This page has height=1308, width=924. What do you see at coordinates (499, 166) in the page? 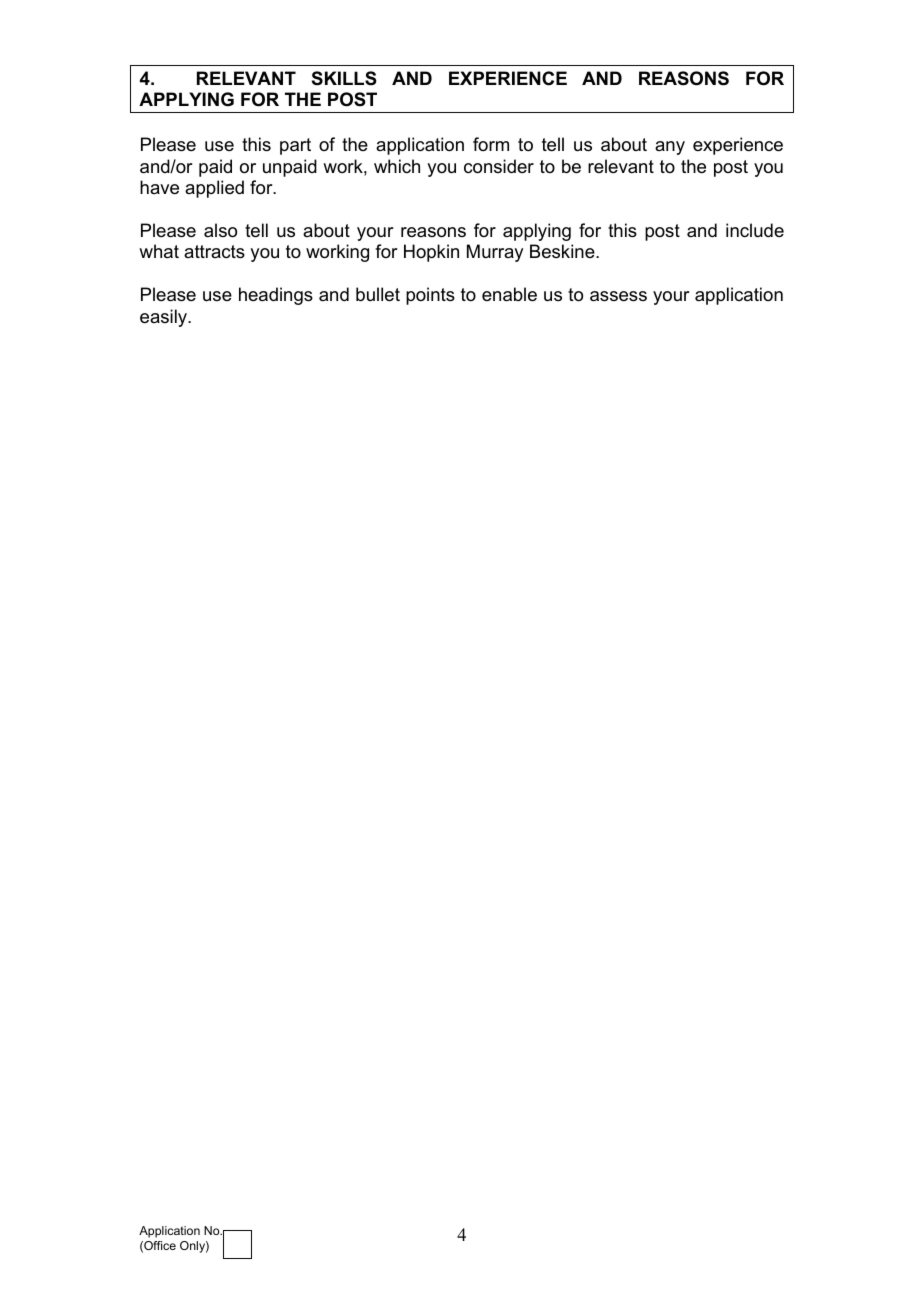
I see `consider` at bounding box center [499, 166].
